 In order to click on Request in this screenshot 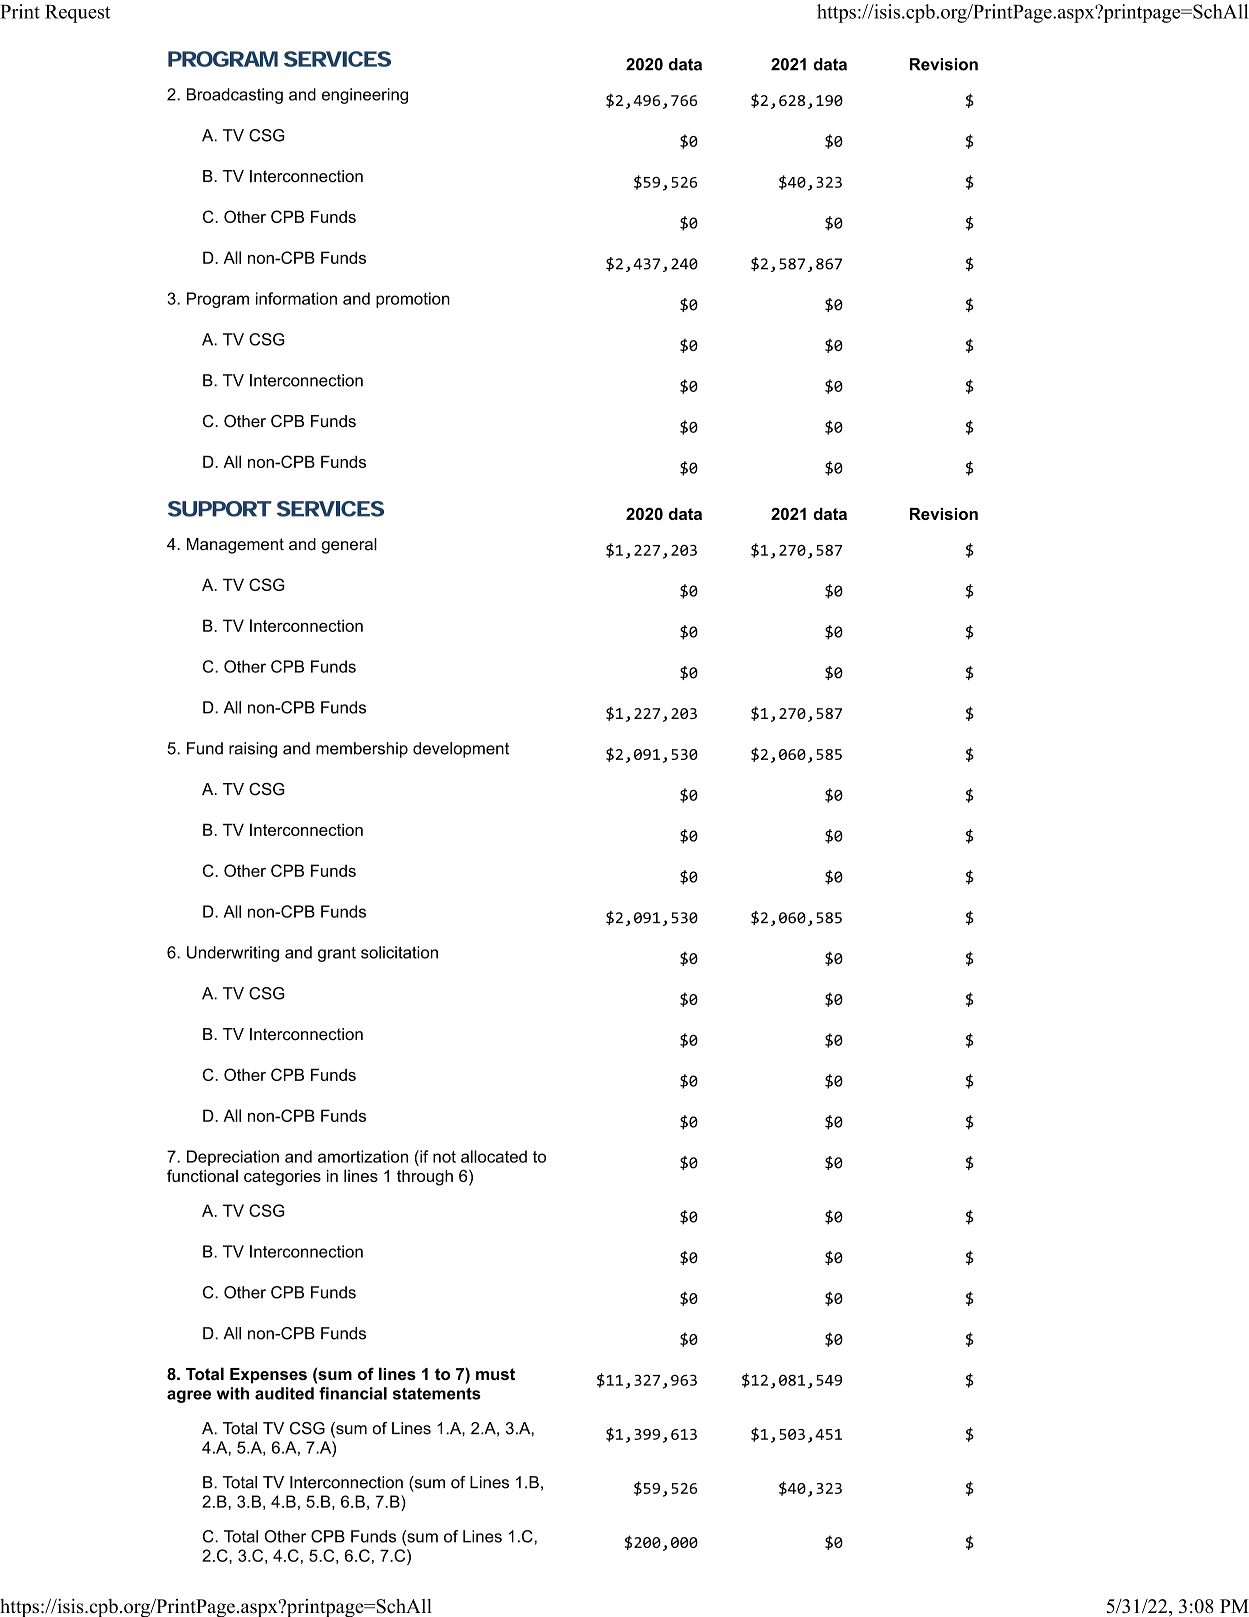, I will do `click(77, 14)`.
